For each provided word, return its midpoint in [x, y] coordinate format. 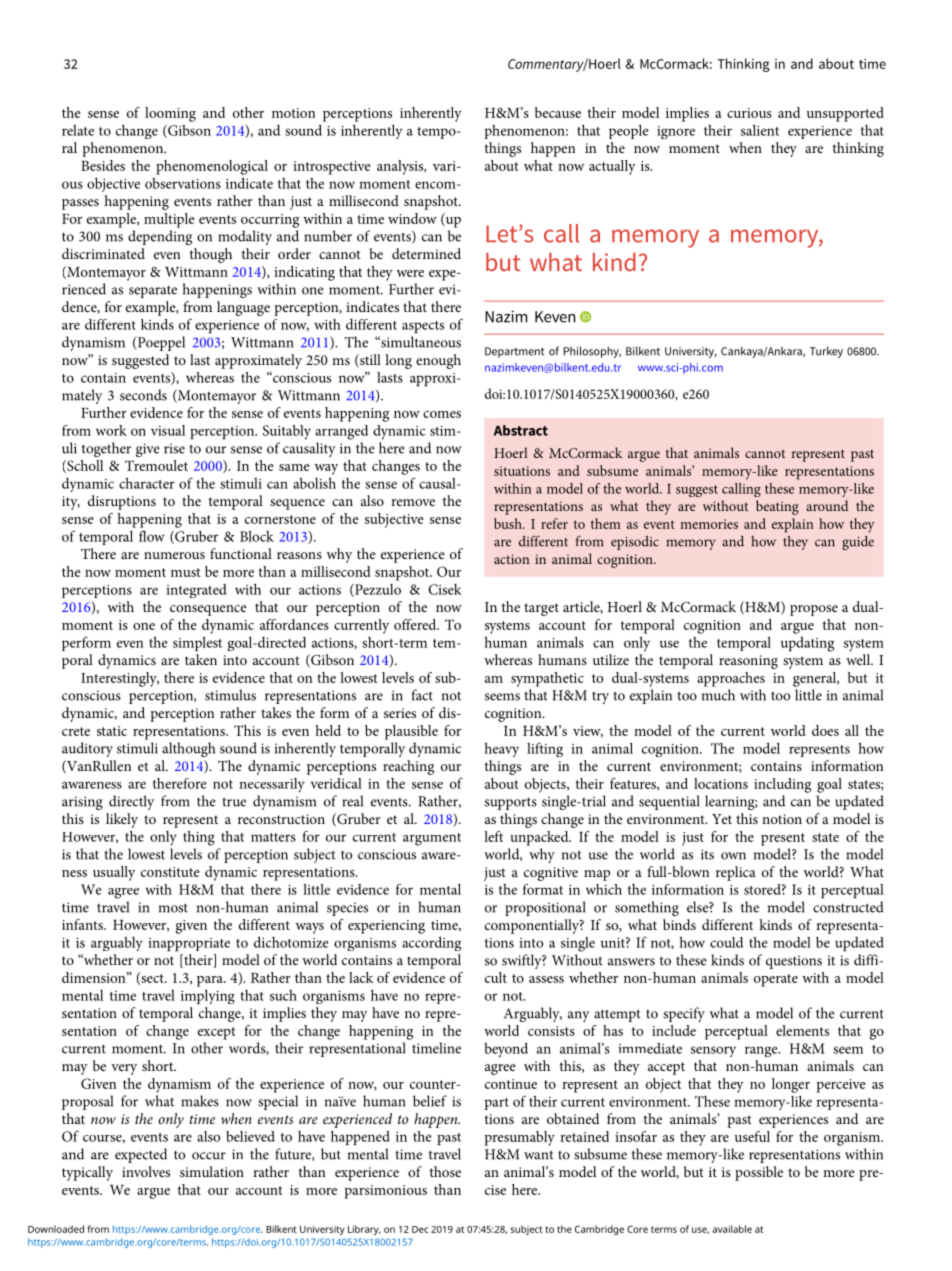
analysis [401, 167]
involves [146, 1171]
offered [416, 624]
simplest [197, 644]
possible [759, 1173]
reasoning [748, 662]
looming [170, 114]
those [445, 1171]
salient [760, 130]
